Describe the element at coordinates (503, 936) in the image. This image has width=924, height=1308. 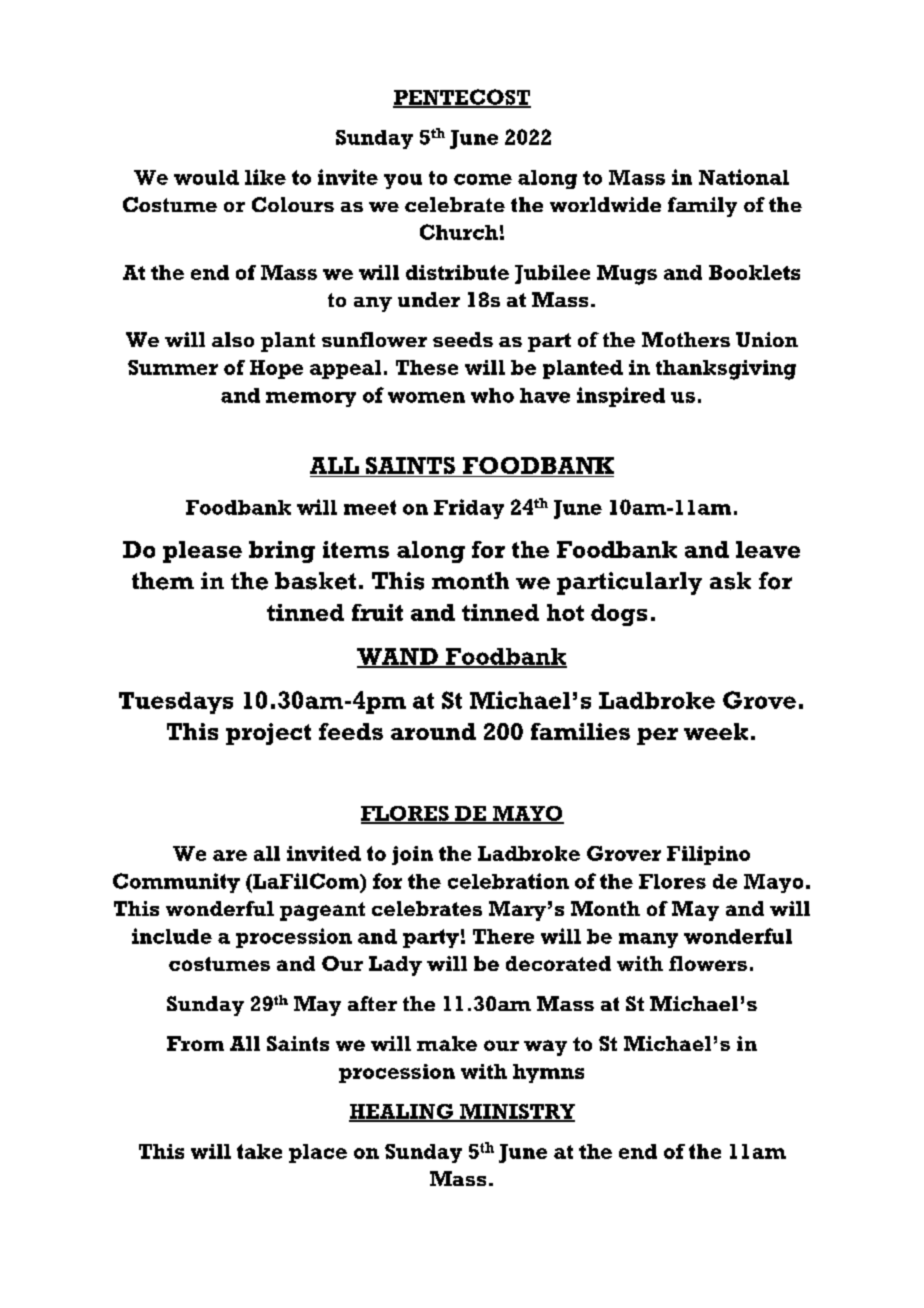
I see `There` at that location.
